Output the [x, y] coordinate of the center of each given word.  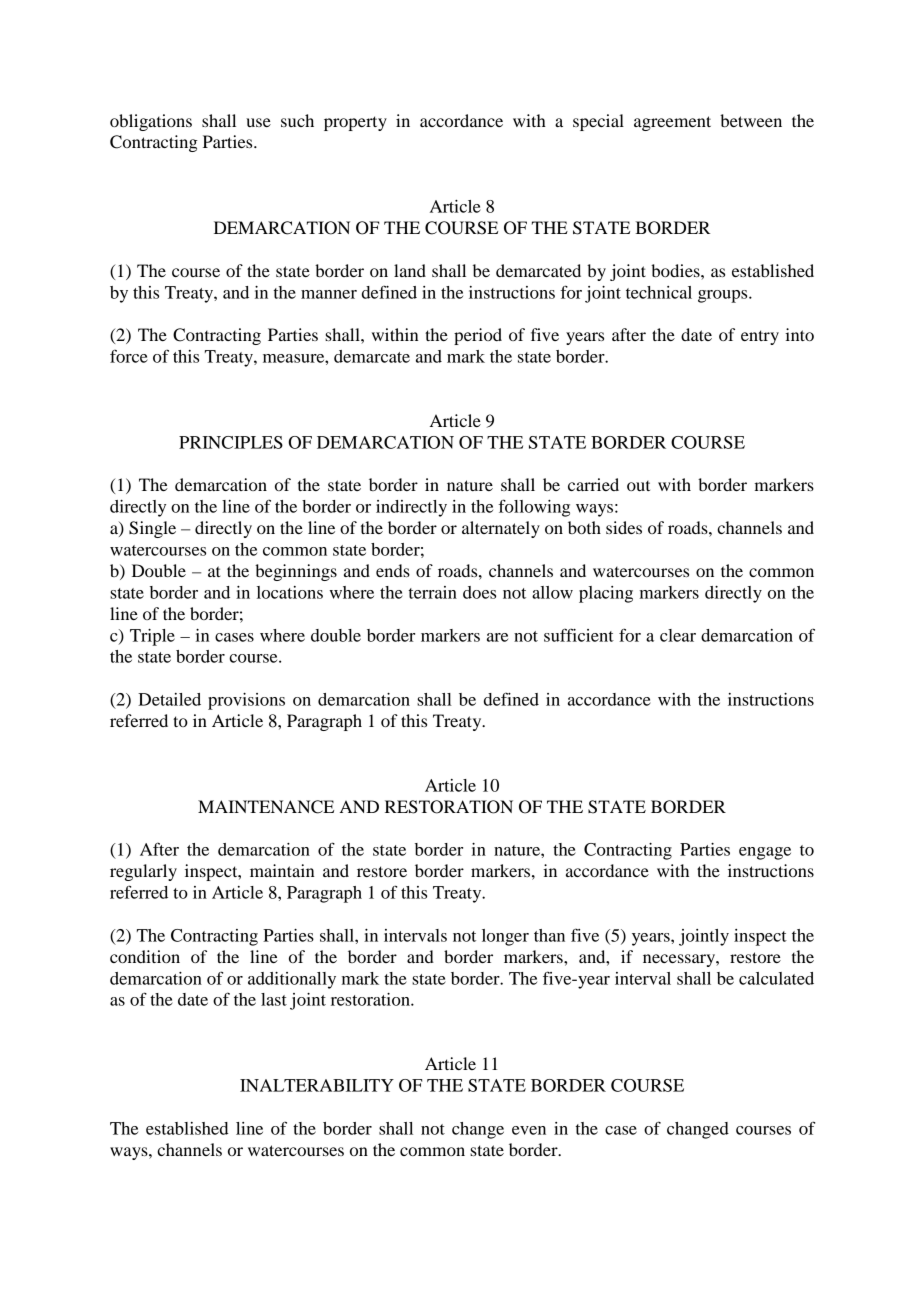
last [274, 999]
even [529, 1130]
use [258, 122]
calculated [776, 978]
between [751, 120]
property [355, 123]
